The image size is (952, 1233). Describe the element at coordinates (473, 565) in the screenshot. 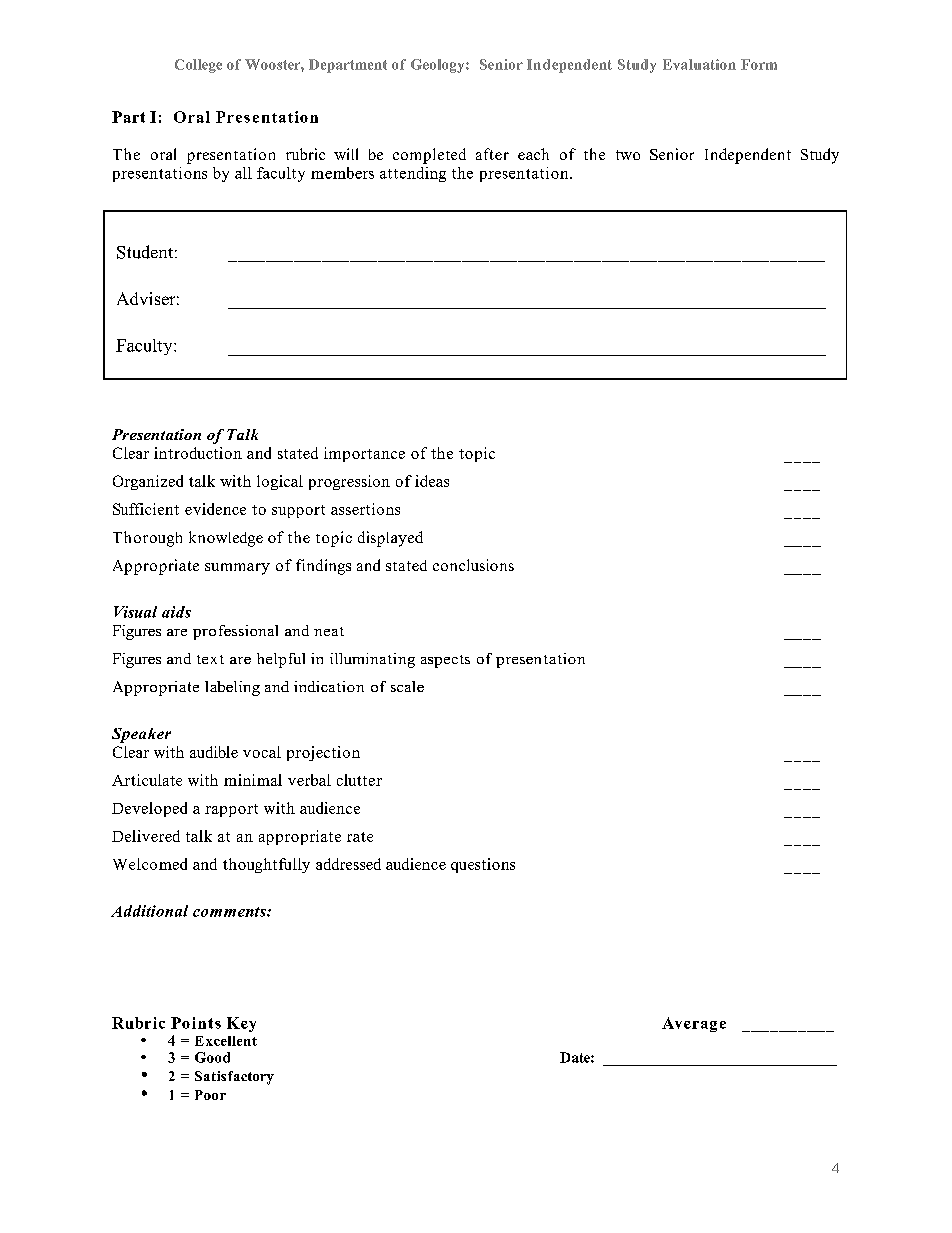

I see `conclusions` at that location.
